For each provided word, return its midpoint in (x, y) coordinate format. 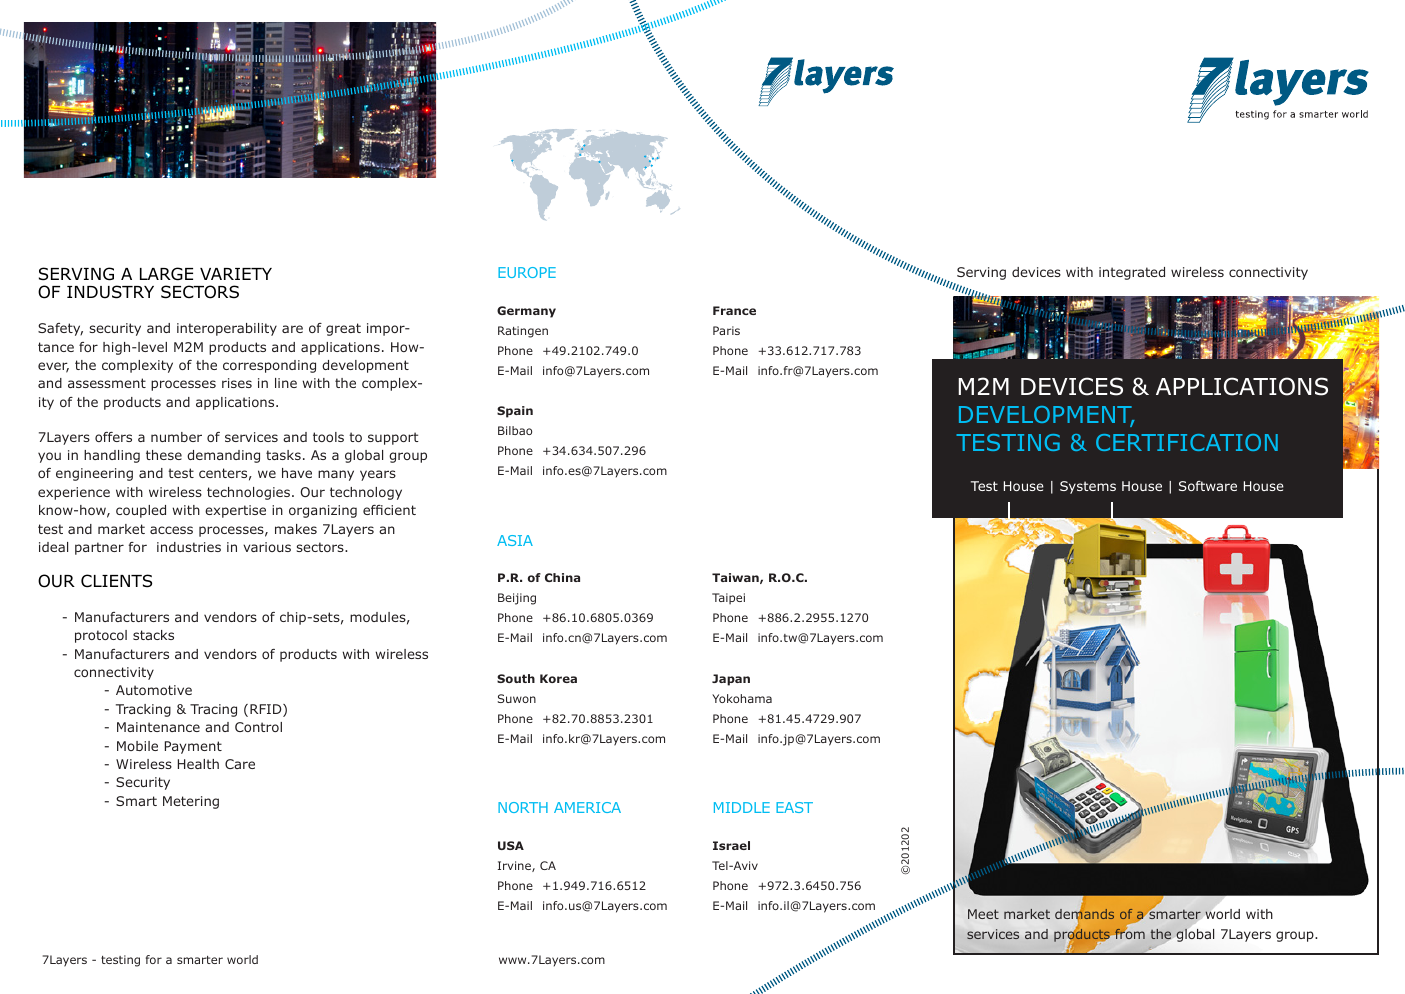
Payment (193, 747)
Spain (515, 412)
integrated (1132, 273)
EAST (794, 807)
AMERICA (587, 807)
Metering (191, 802)
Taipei (728, 599)
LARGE (166, 274)
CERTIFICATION (1187, 442)
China (562, 577)
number (176, 437)
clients (116, 581)
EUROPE (527, 272)
